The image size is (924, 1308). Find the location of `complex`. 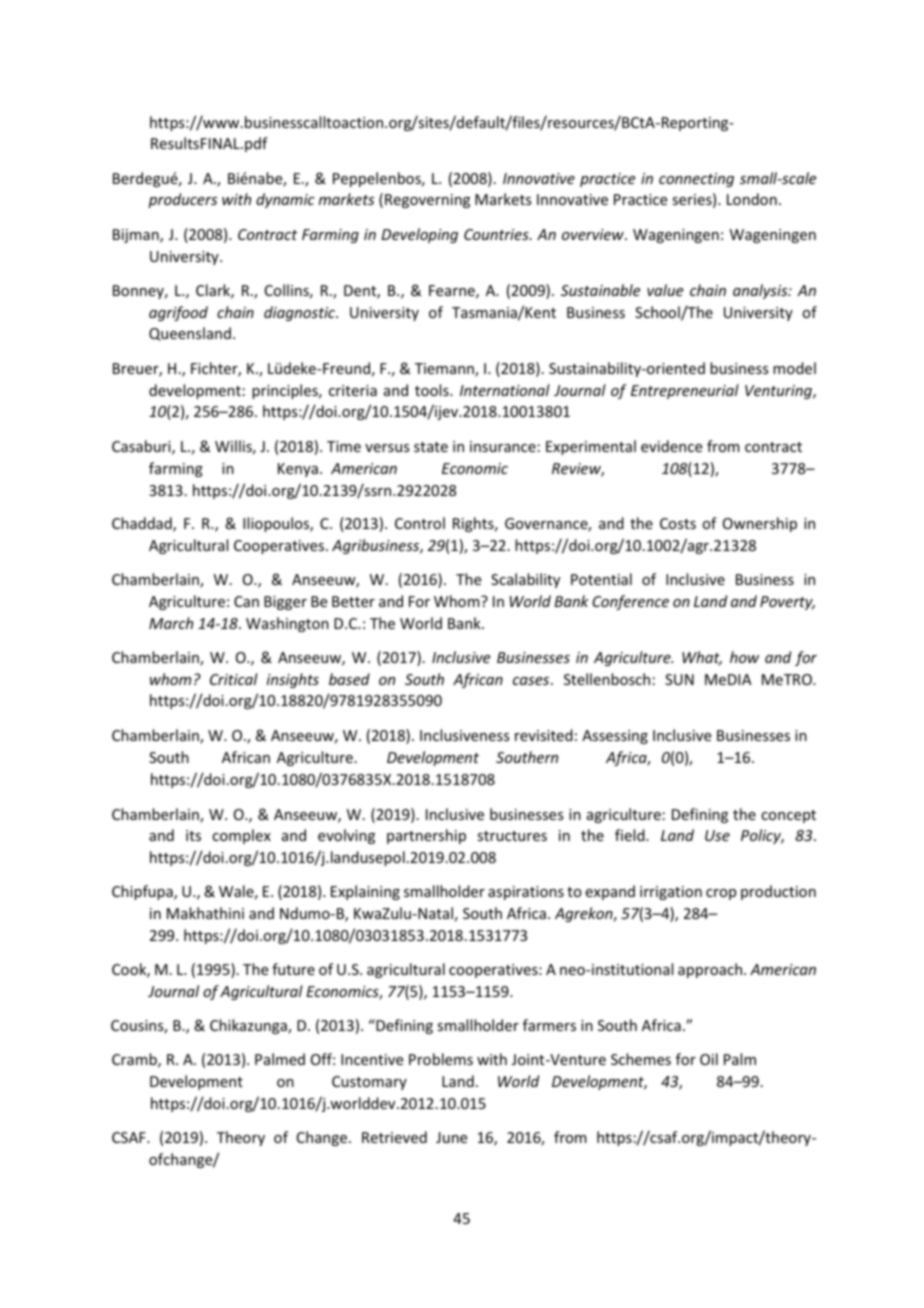

complex is located at coordinates (241, 836).
